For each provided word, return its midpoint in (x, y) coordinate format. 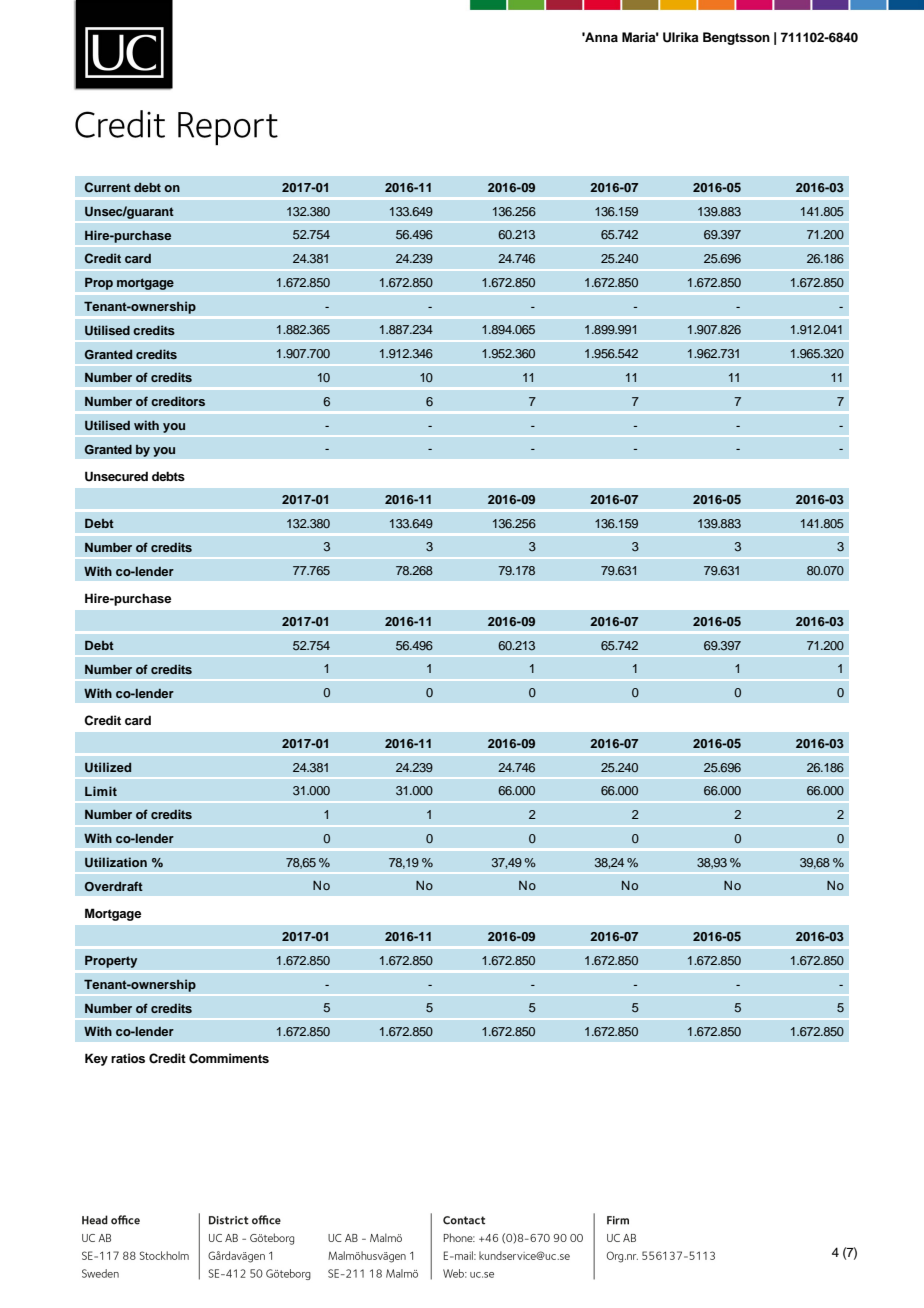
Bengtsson (736, 38)
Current (108, 187)
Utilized (108, 767)
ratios (128, 1058)
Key (96, 1059)
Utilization (116, 862)
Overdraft (114, 886)
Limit (101, 791)
